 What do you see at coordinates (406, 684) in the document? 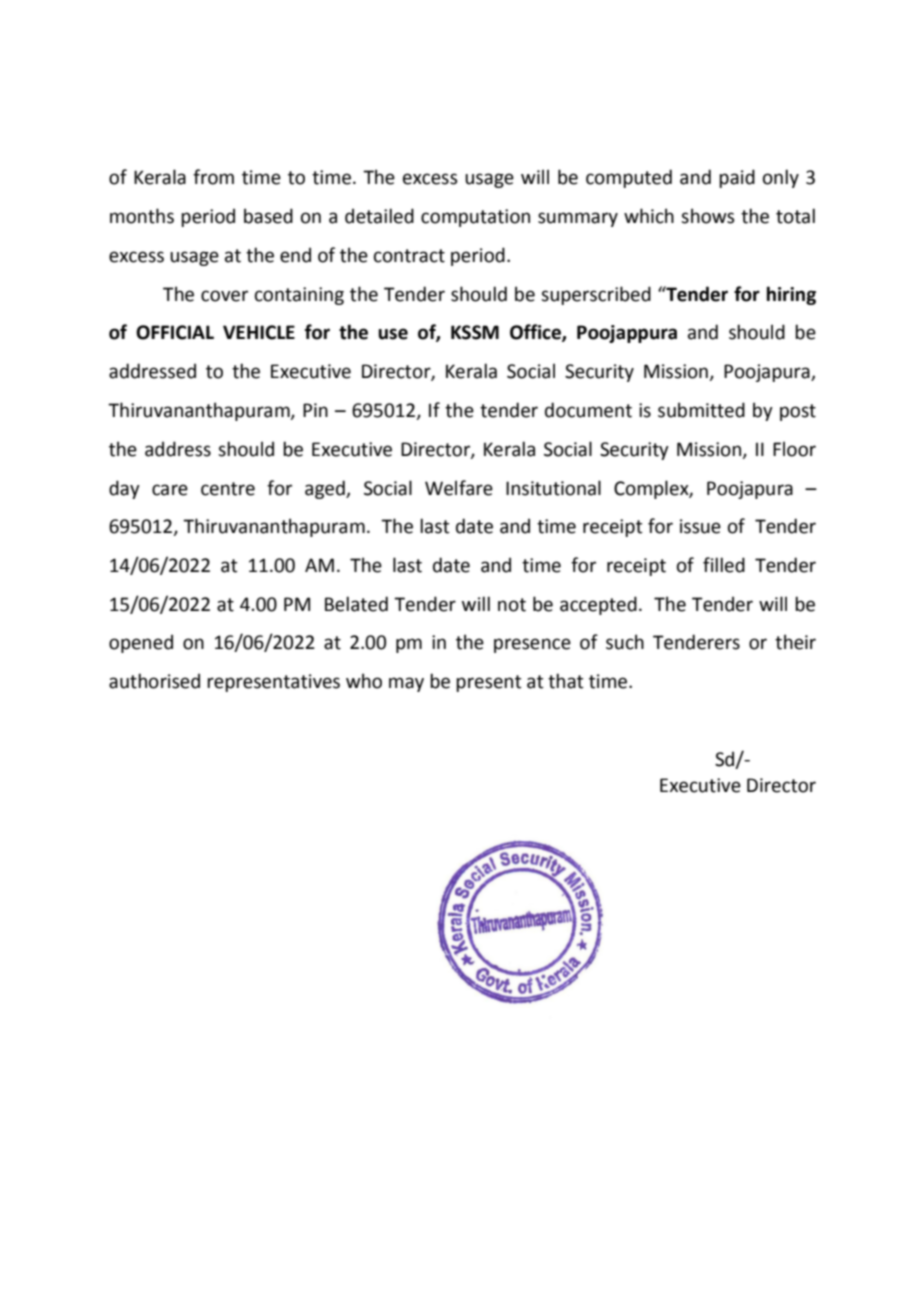
I see `may` at bounding box center [406, 684].
